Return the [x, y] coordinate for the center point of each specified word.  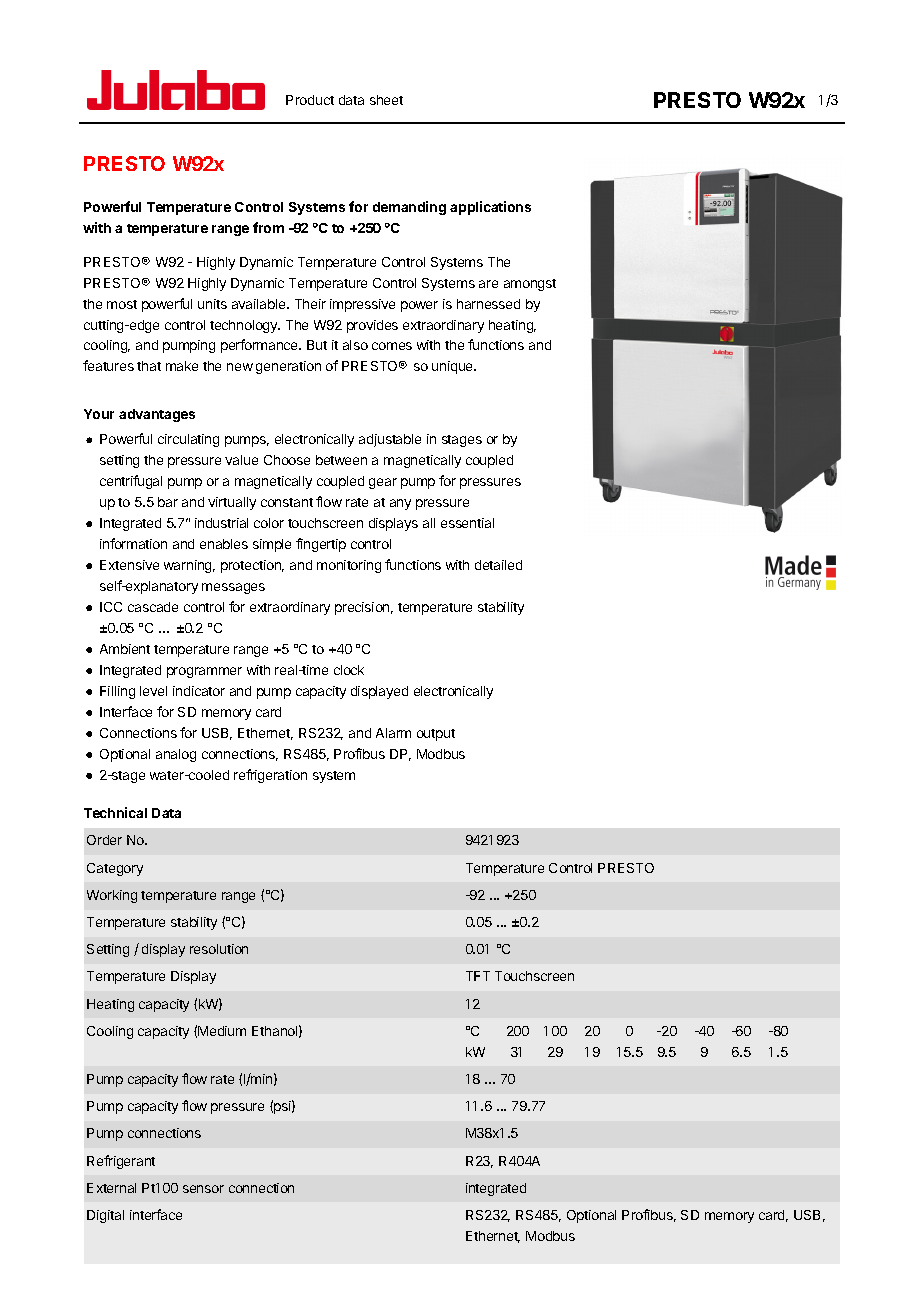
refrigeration [270, 776]
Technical [115, 812]
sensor [203, 1189]
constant [287, 502]
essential [467, 523]
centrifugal [131, 482]
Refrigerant [121, 1162]
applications [490, 208]
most [122, 304]
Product [310, 100]
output [436, 735]
